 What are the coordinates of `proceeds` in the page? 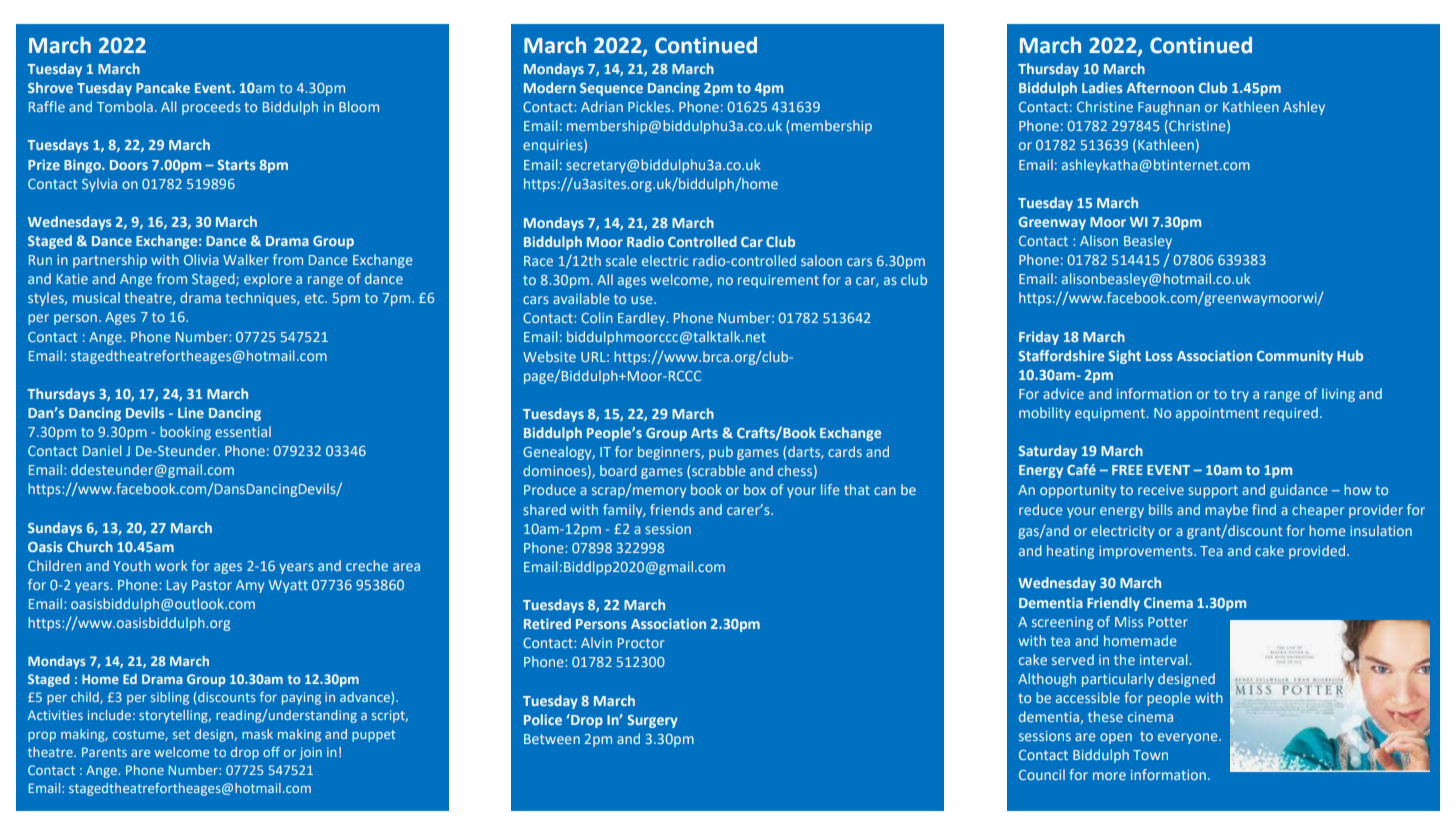 It's located at (211, 108).
